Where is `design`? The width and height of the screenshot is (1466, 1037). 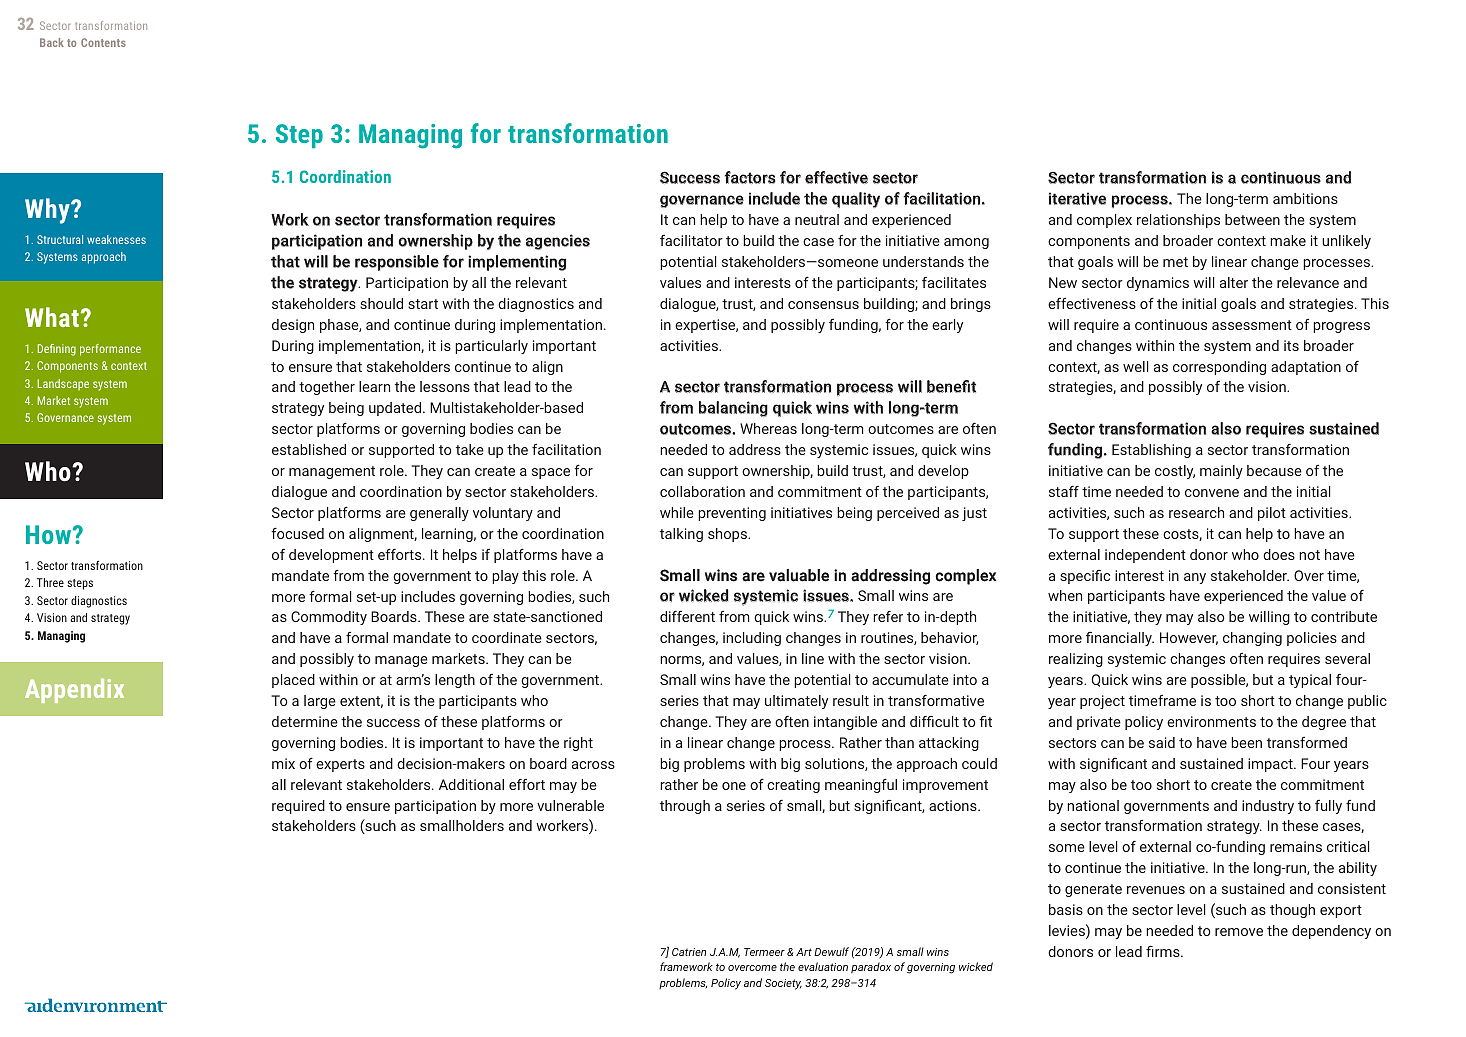 design is located at coordinates (293, 326).
